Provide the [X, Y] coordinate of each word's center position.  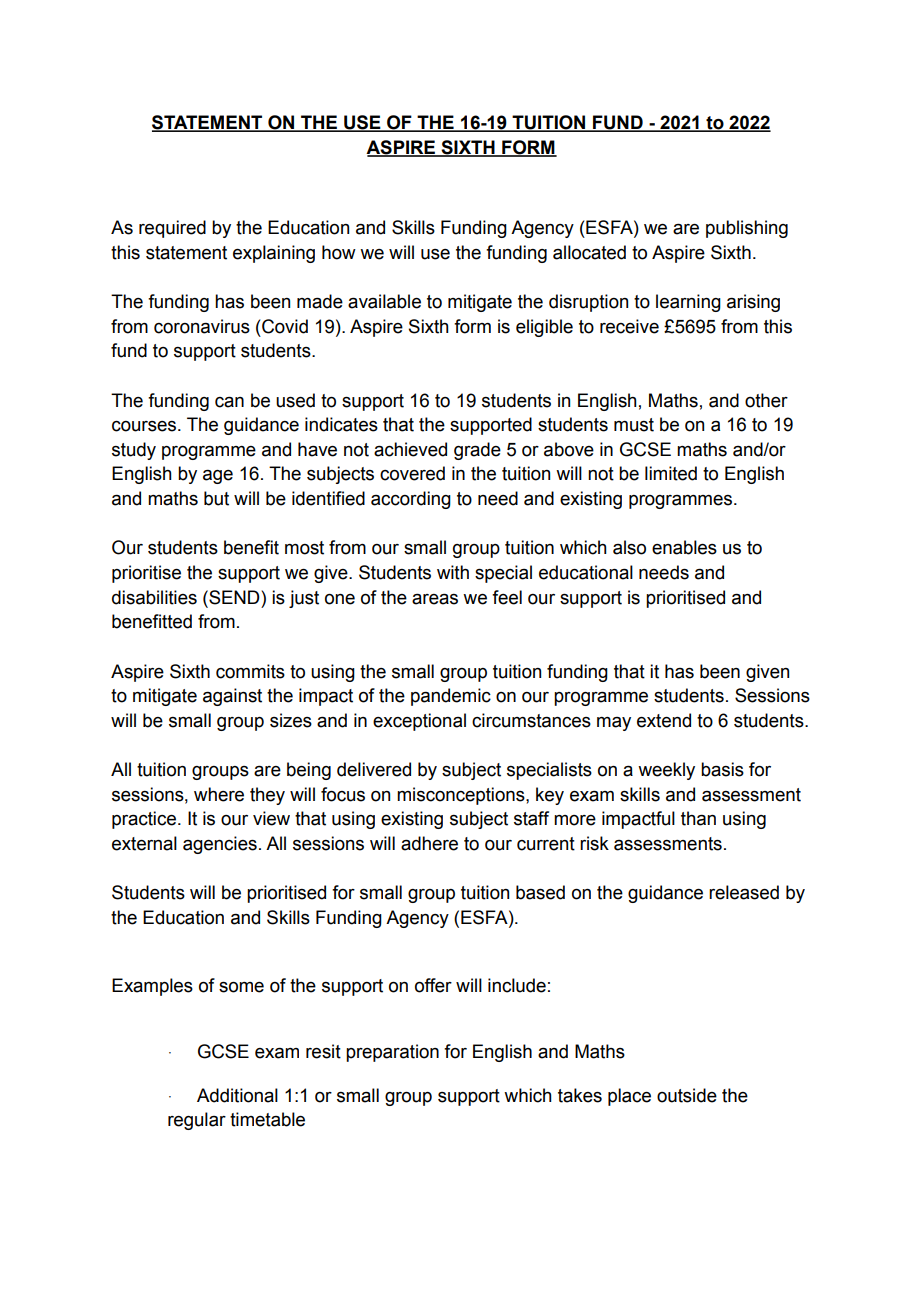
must [634, 425]
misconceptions [462, 796]
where [219, 794]
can [229, 402]
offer [433, 985]
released [744, 892]
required [172, 229]
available [384, 301]
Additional [237, 1095]
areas [435, 599]
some [241, 987]
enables [684, 547]
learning [688, 303]
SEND [234, 597]
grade [477, 451]
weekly [666, 771]
